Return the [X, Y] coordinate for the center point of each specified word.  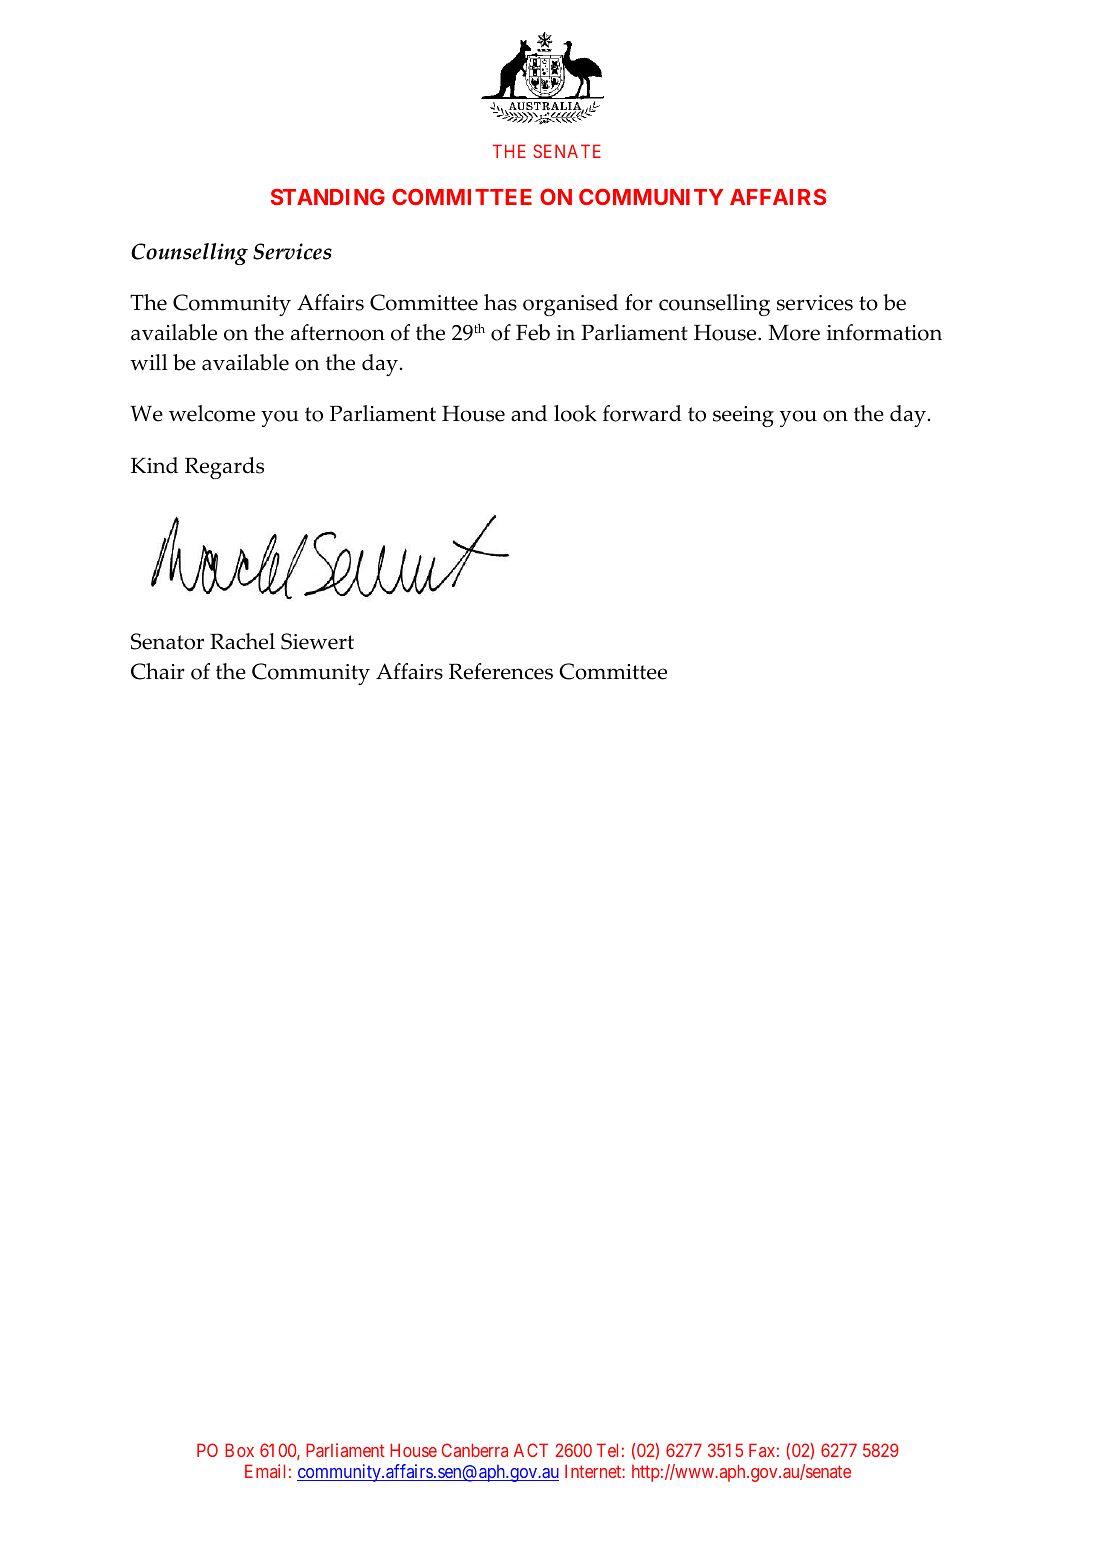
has [500, 302]
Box [239, 1450]
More [794, 333]
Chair [158, 671]
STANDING [328, 197]
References [501, 671]
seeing [743, 416]
